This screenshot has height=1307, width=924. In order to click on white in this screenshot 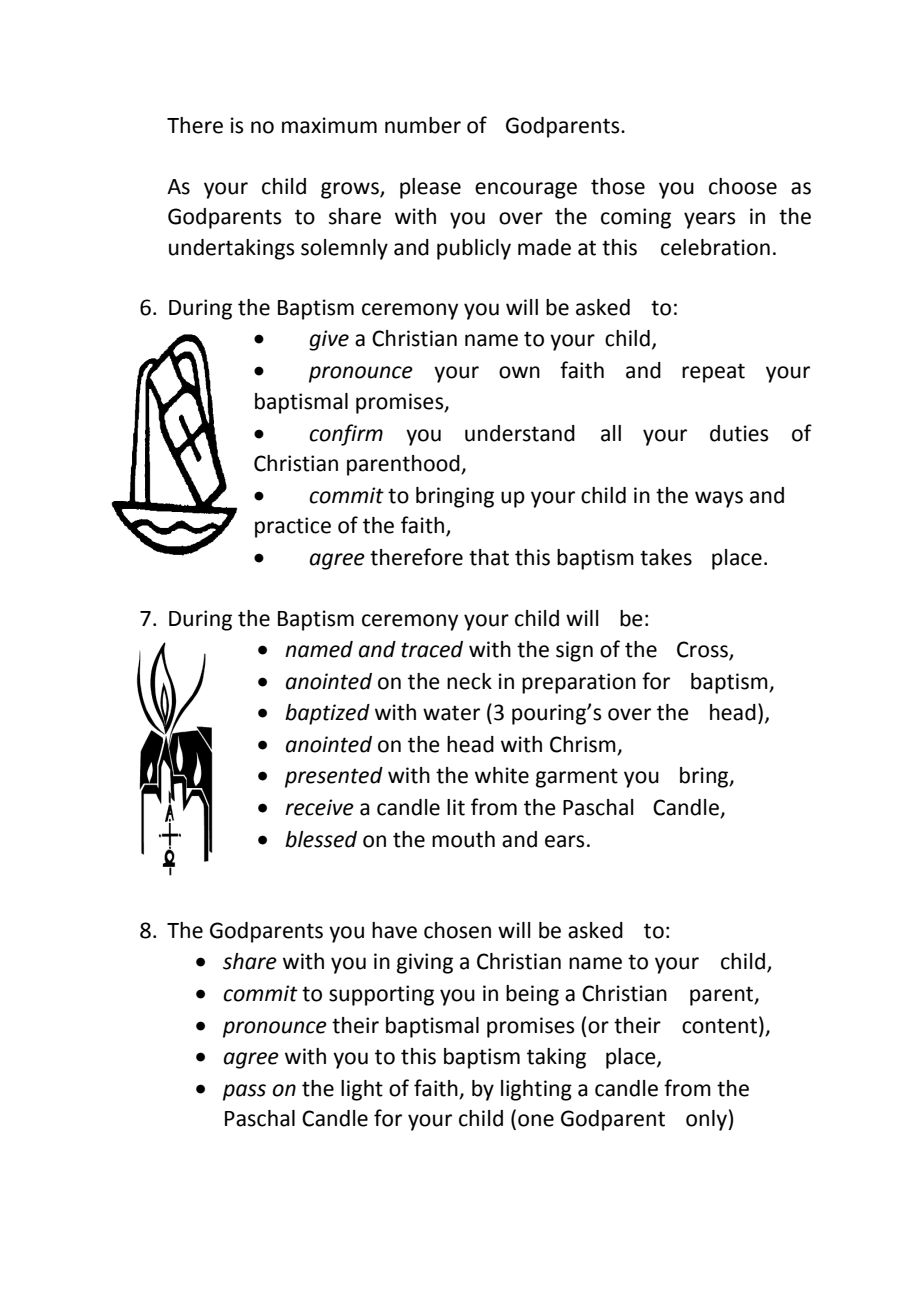, I will do `click(502, 775)`.
